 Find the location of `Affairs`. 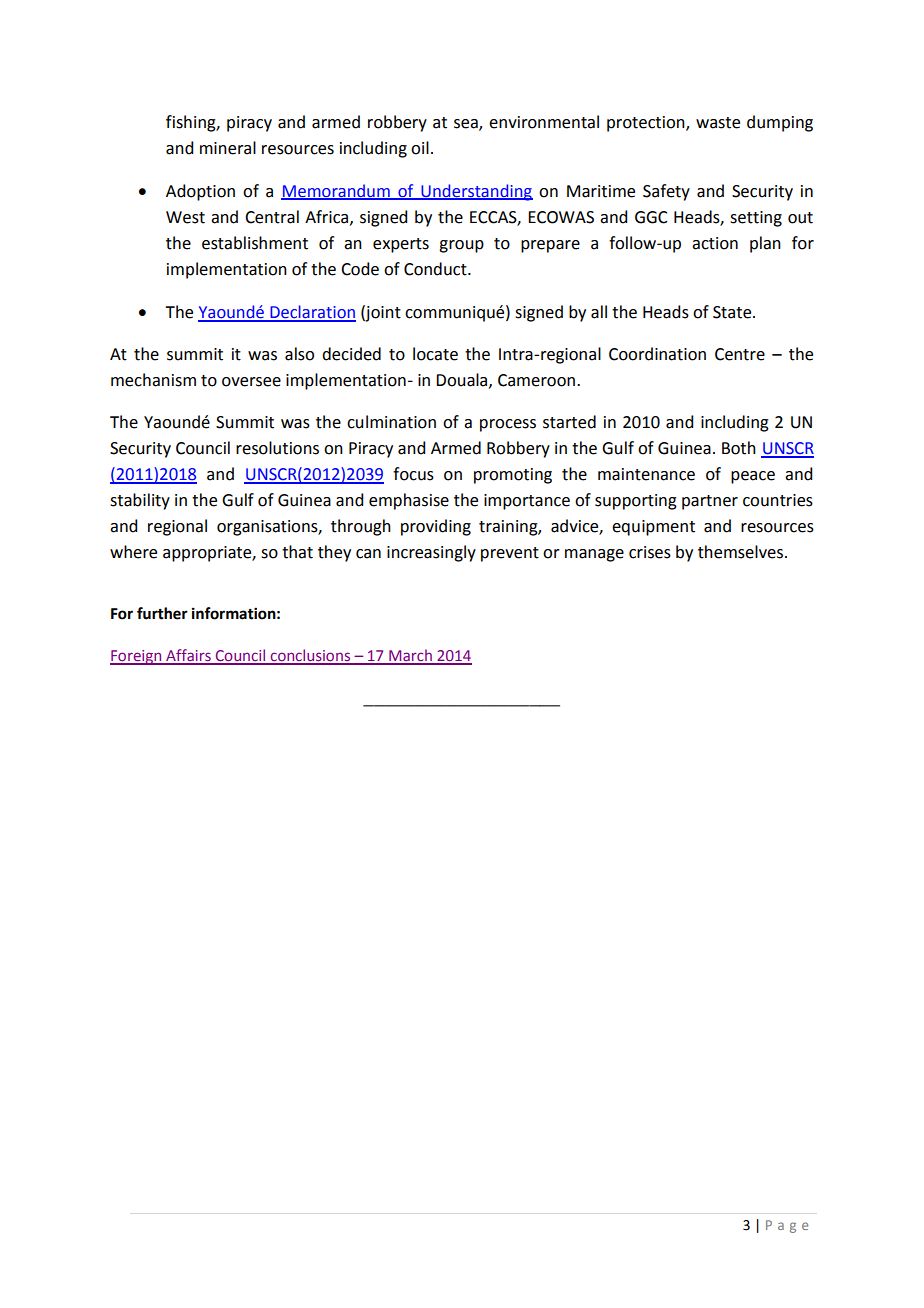

Affairs is located at coordinates (188, 656).
